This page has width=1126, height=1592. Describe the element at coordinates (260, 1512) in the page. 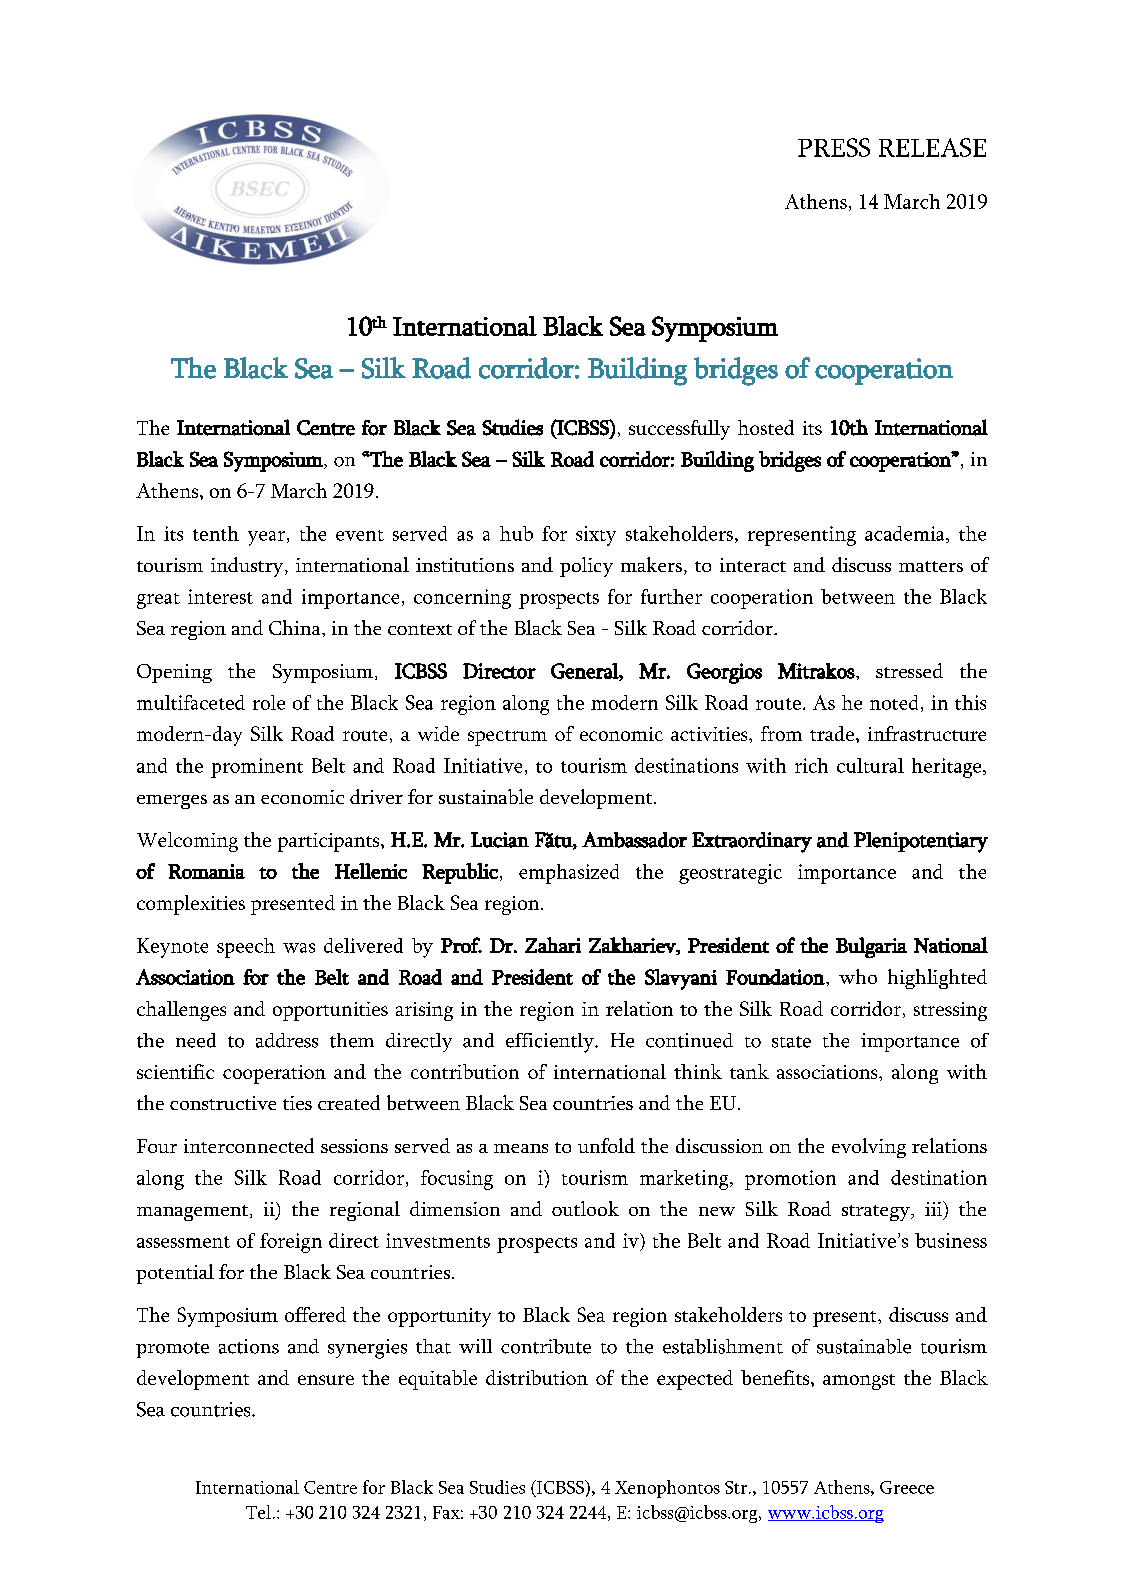

I see `Tel` at that location.
